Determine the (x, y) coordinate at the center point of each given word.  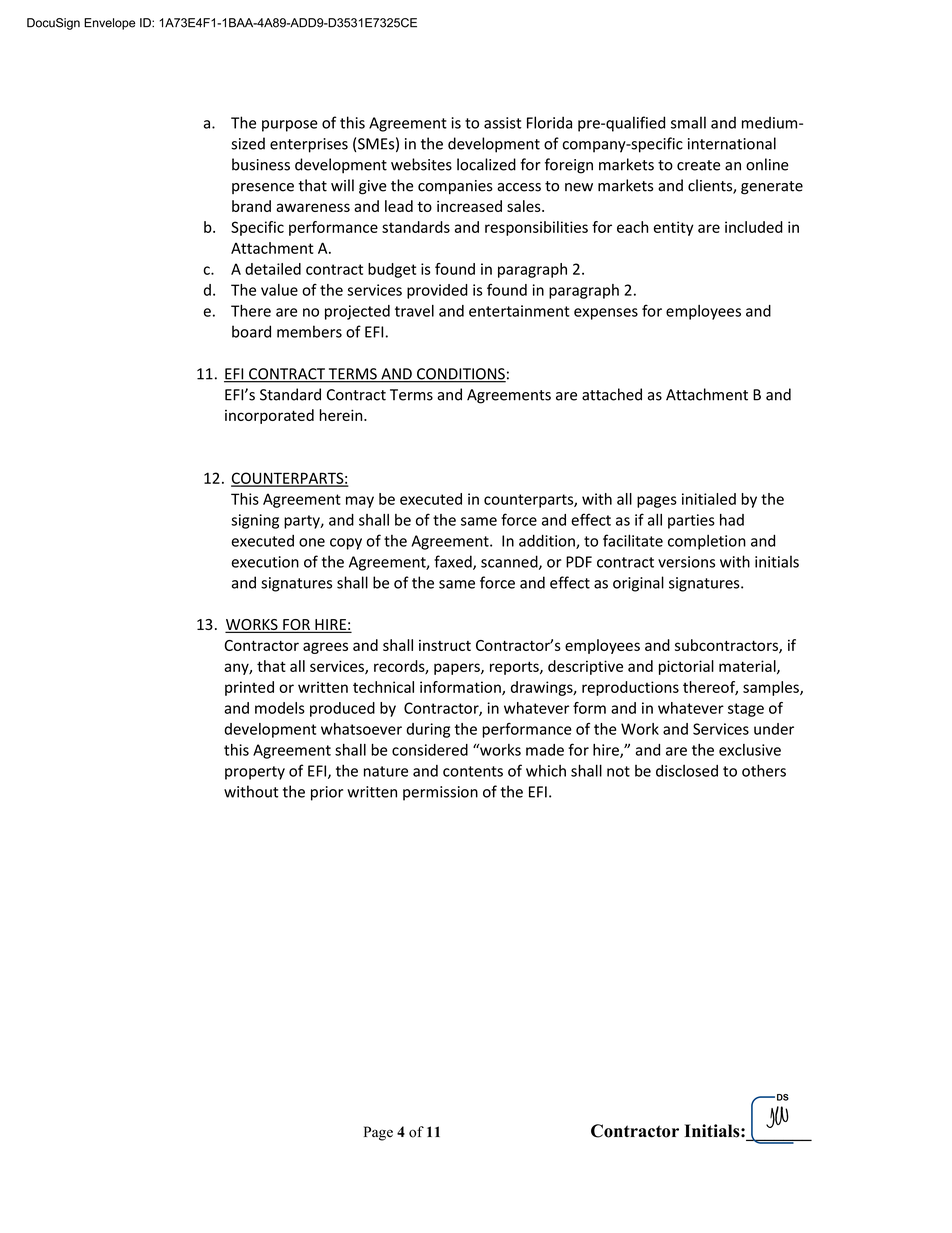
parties (691, 521)
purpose (290, 126)
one (312, 542)
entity (674, 228)
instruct (445, 645)
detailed (273, 269)
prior (327, 793)
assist (502, 123)
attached (612, 394)
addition (548, 541)
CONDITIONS (460, 375)
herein (342, 415)
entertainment (519, 311)
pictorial (686, 667)
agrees (325, 648)
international (732, 143)
